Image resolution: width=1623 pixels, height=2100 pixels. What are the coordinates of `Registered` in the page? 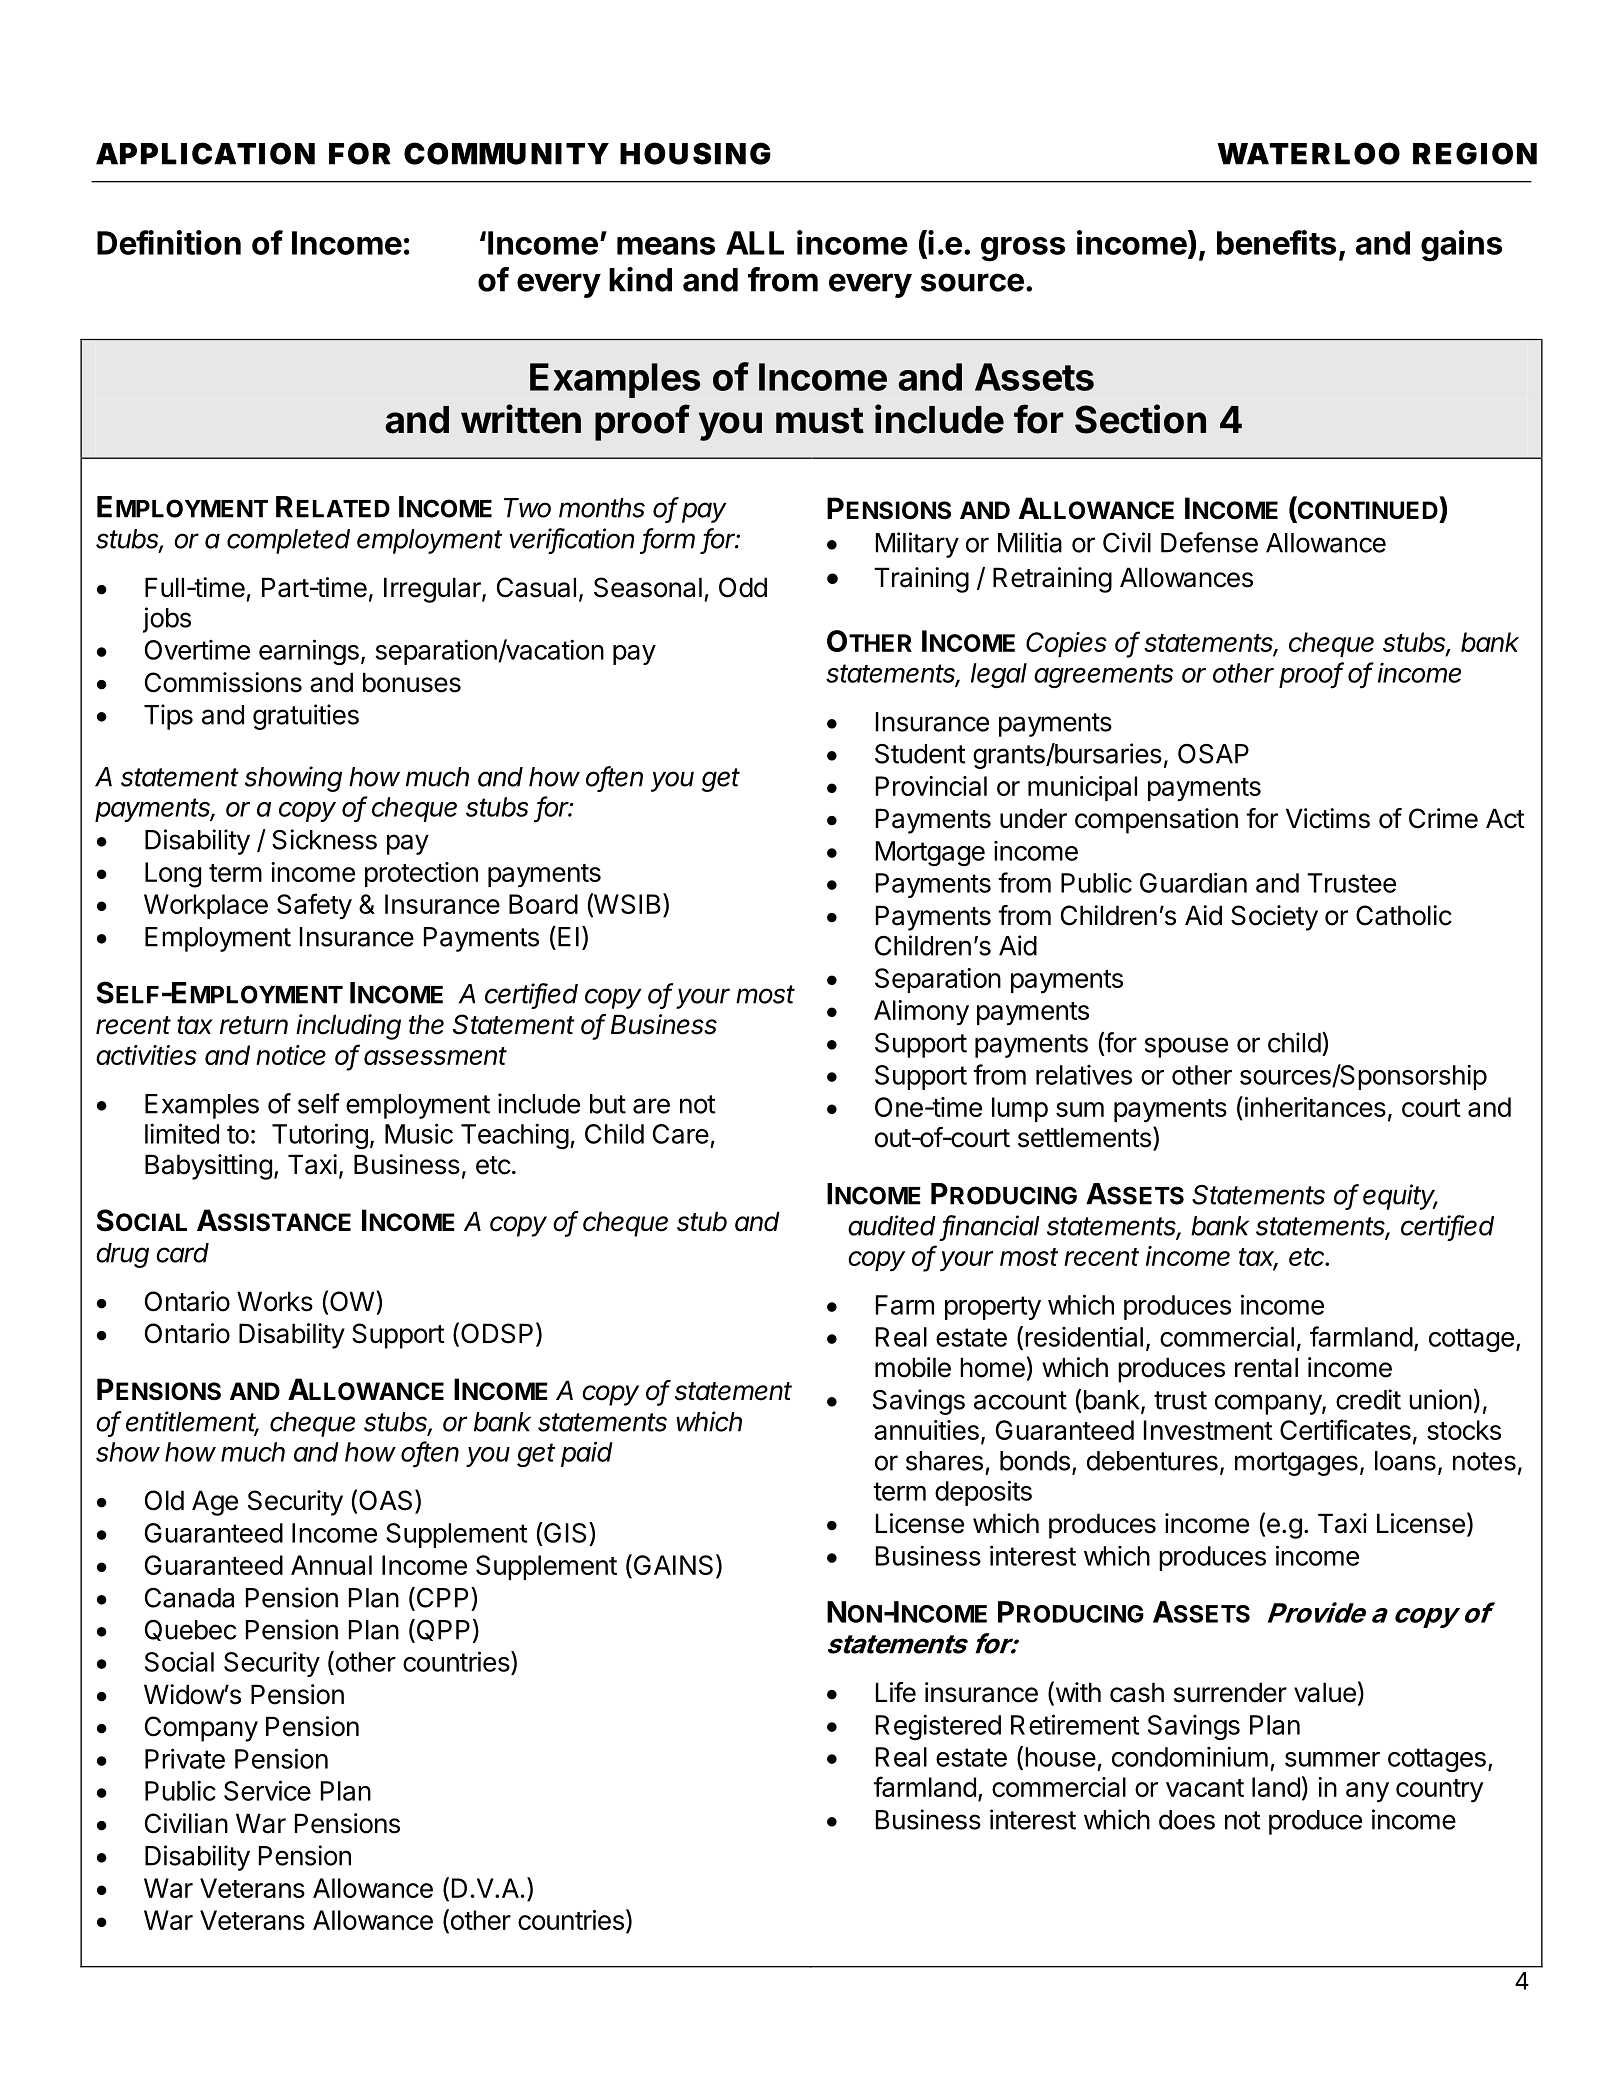 It's located at (938, 1727).
